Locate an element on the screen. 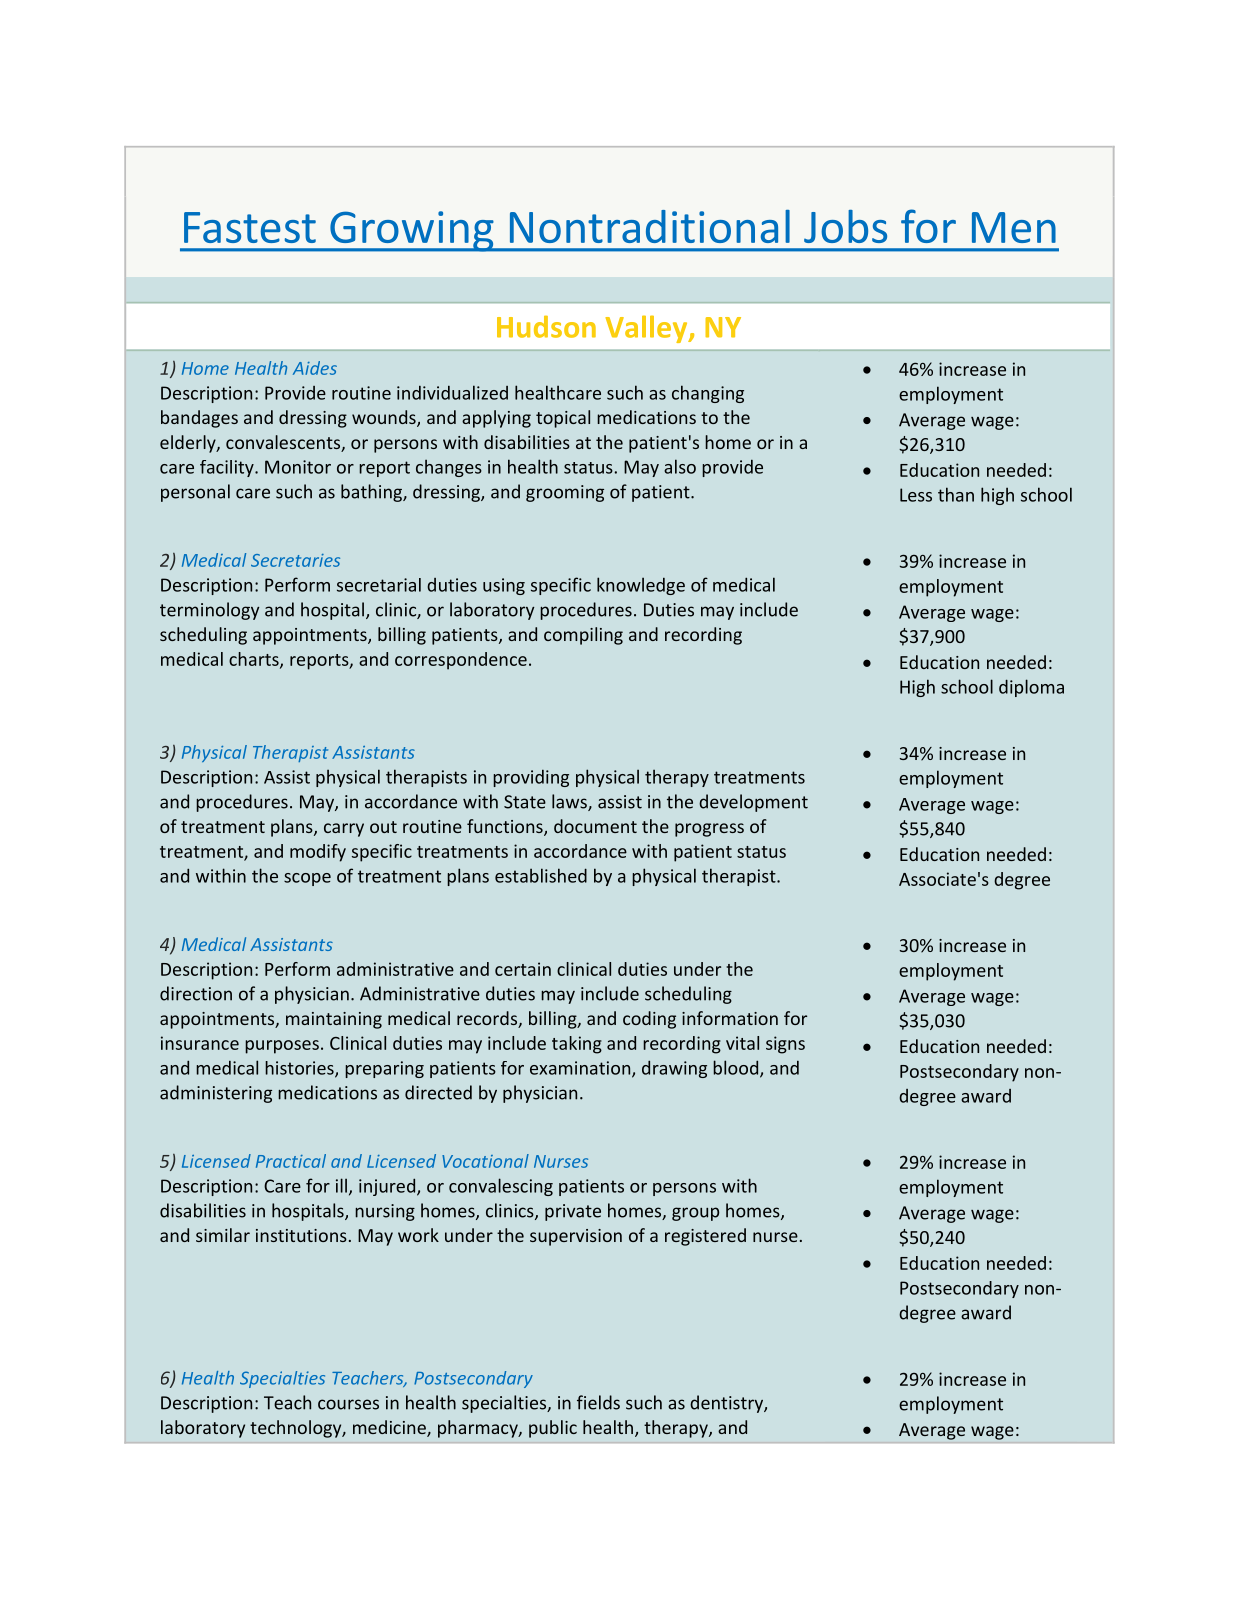 Image resolution: width=1239 pixels, height=1604 pixels. knowledge is located at coordinates (641, 586).
